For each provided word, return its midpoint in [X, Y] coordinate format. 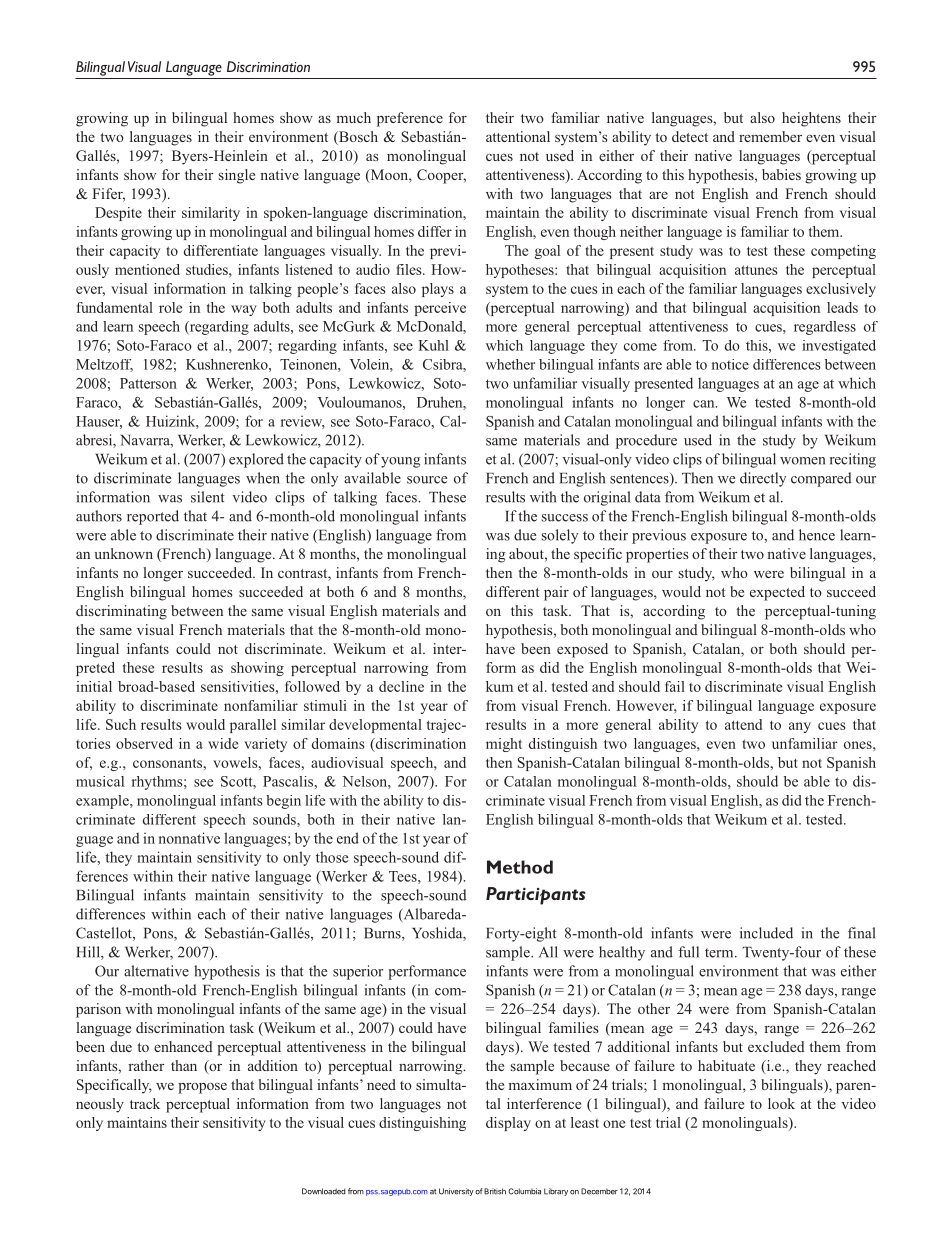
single [237, 176]
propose [202, 1088]
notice [730, 364]
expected [777, 593]
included [766, 933]
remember [770, 136]
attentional [518, 136]
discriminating [121, 612]
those [332, 857]
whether [510, 364]
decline [401, 686]
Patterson [148, 383]
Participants [536, 896]
